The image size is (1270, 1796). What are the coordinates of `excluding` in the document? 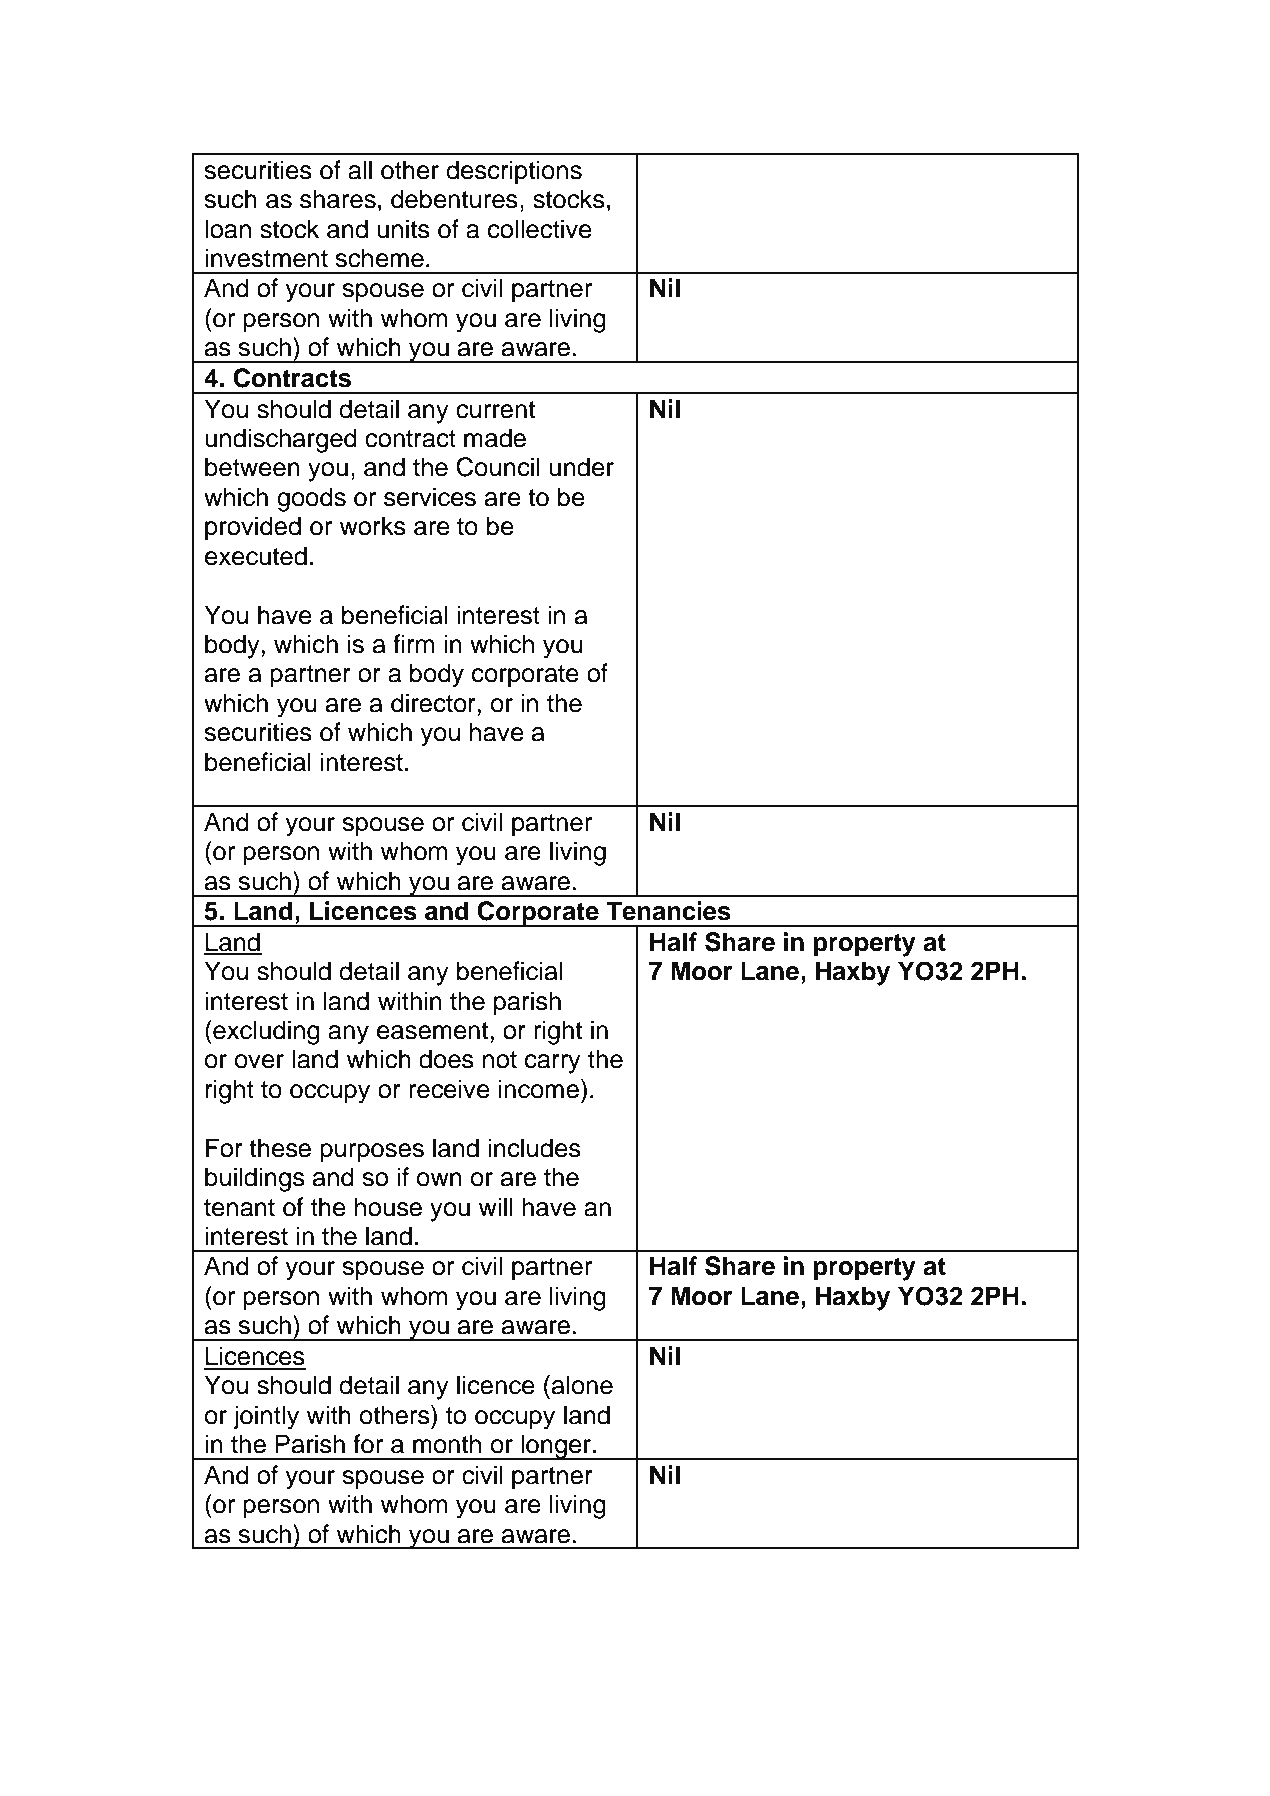 It's located at (265, 1032).
